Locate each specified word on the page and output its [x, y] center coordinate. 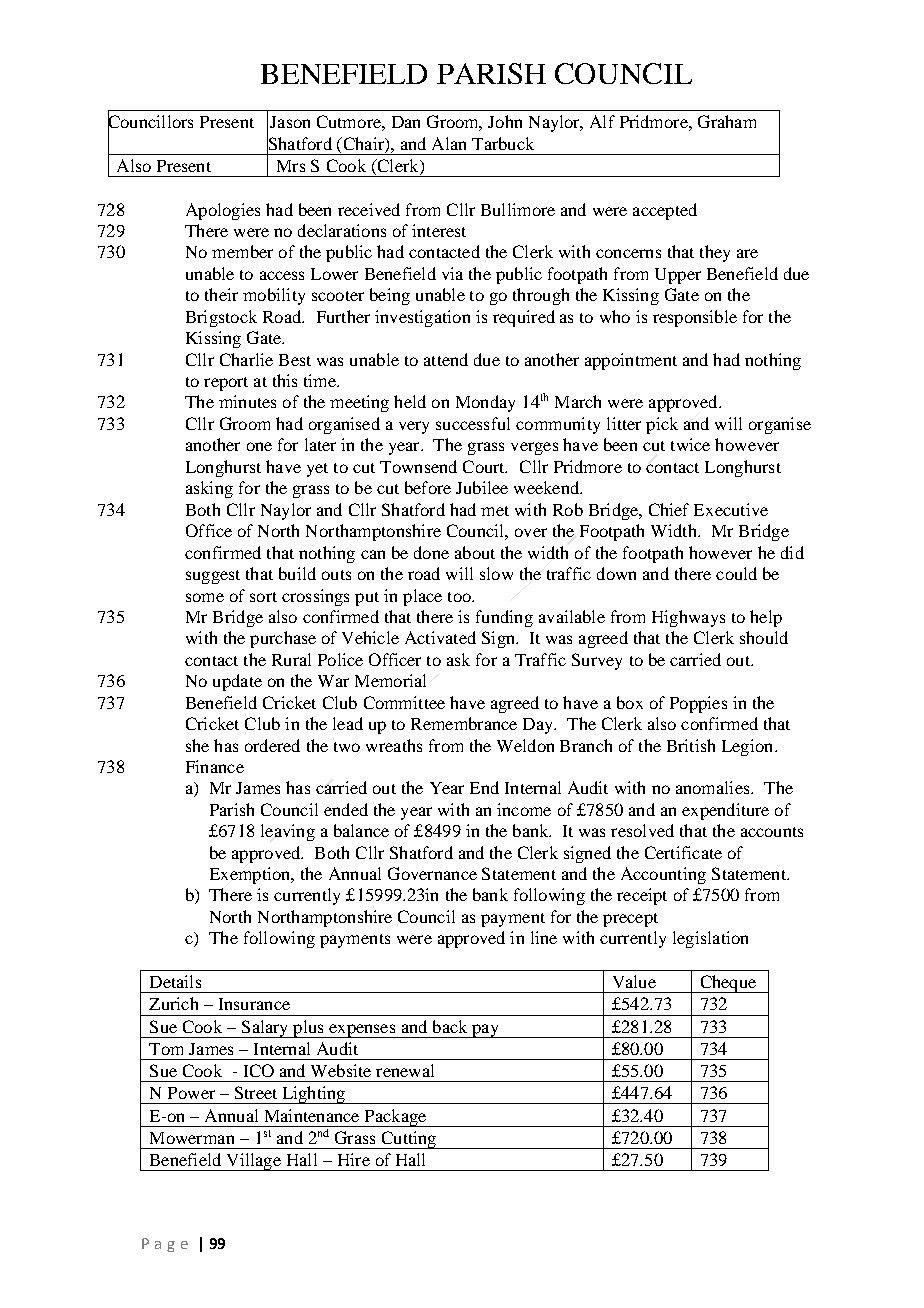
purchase [283, 639]
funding [504, 618]
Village [253, 1162]
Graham [727, 121]
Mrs [291, 166]
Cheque [728, 984]
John [505, 121]
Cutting [409, 1140]
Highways [688, 618]
